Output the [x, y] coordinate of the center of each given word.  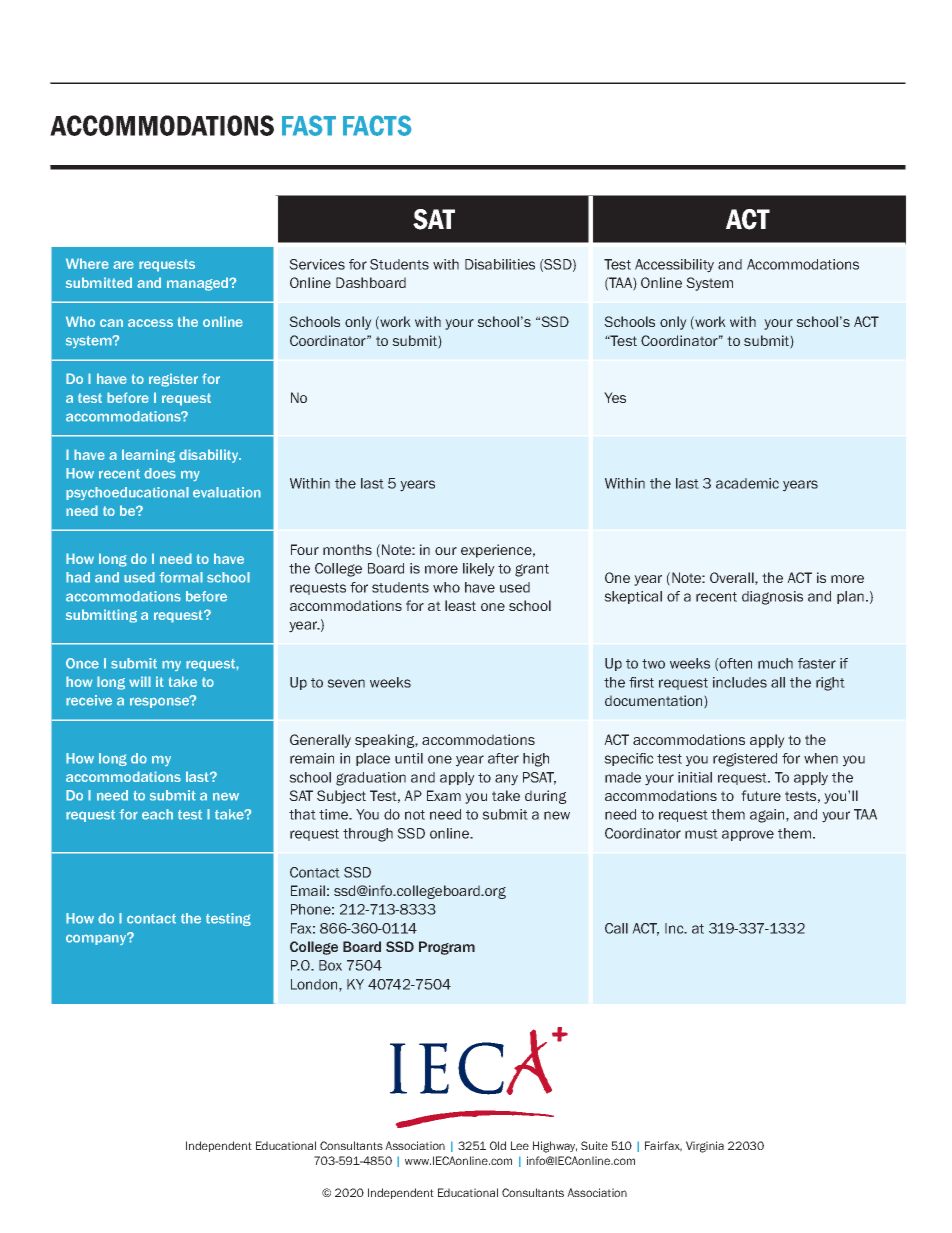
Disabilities [500, 264]
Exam [444, 795]
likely [479, 570]
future [761, 795]
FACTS [377, 125]
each [157, 814]
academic [747, 483]
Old [498, 1145]
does [160, 473]
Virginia [705, 1147]
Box [330, 965]
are [123, 265]
